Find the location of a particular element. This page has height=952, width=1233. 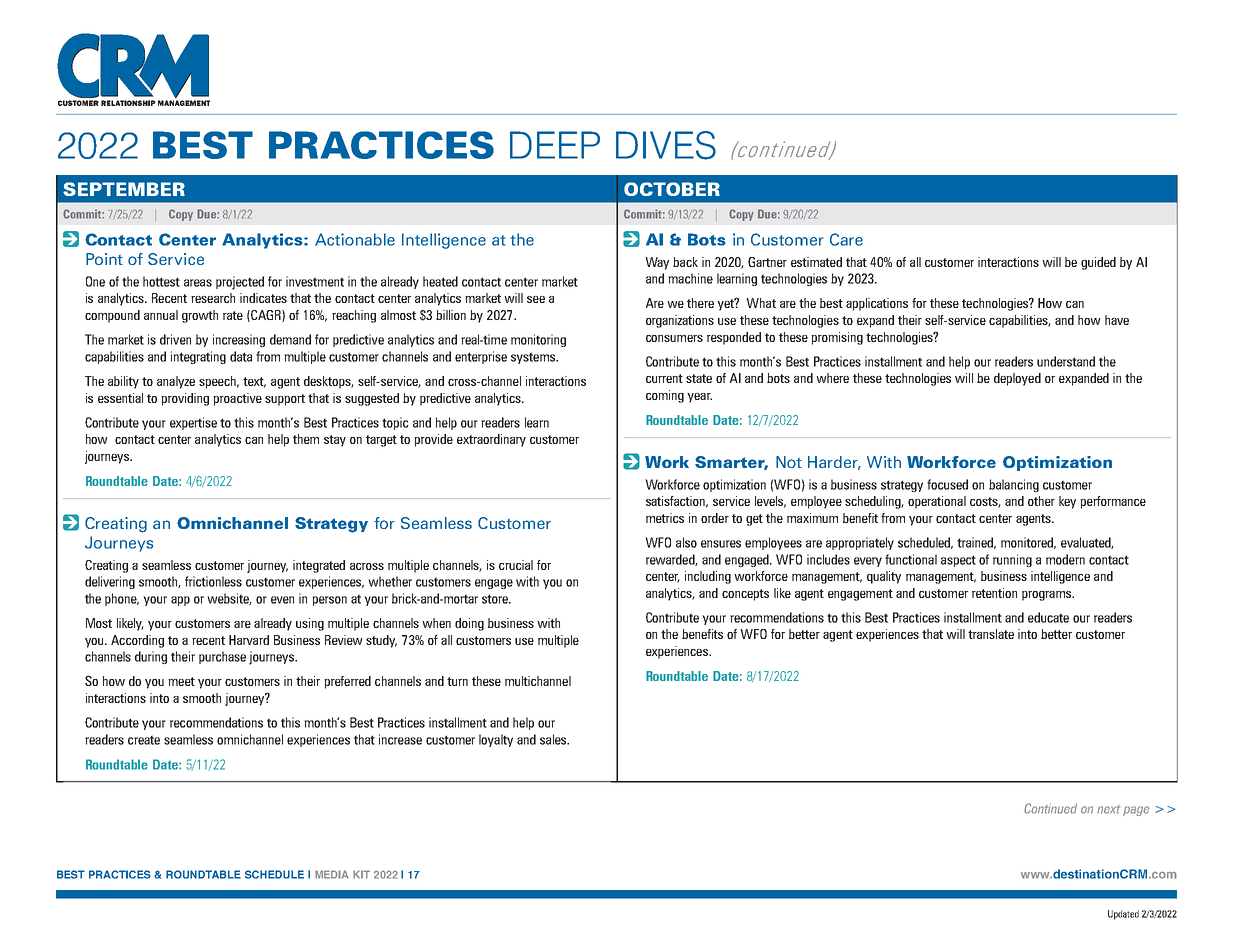

store is located at coordinates (496, 599).
